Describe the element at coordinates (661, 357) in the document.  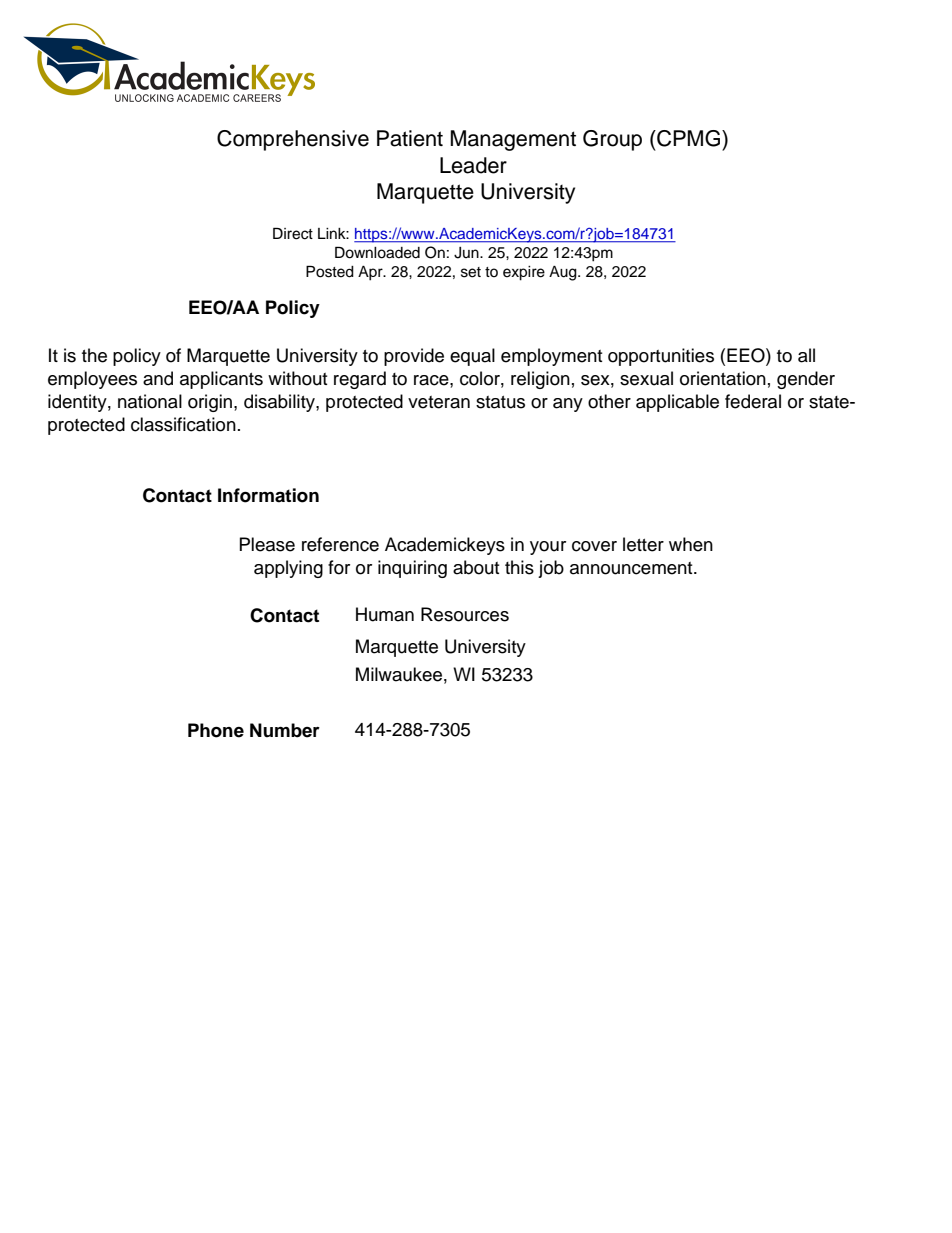
I see `opportunities` at that location.
